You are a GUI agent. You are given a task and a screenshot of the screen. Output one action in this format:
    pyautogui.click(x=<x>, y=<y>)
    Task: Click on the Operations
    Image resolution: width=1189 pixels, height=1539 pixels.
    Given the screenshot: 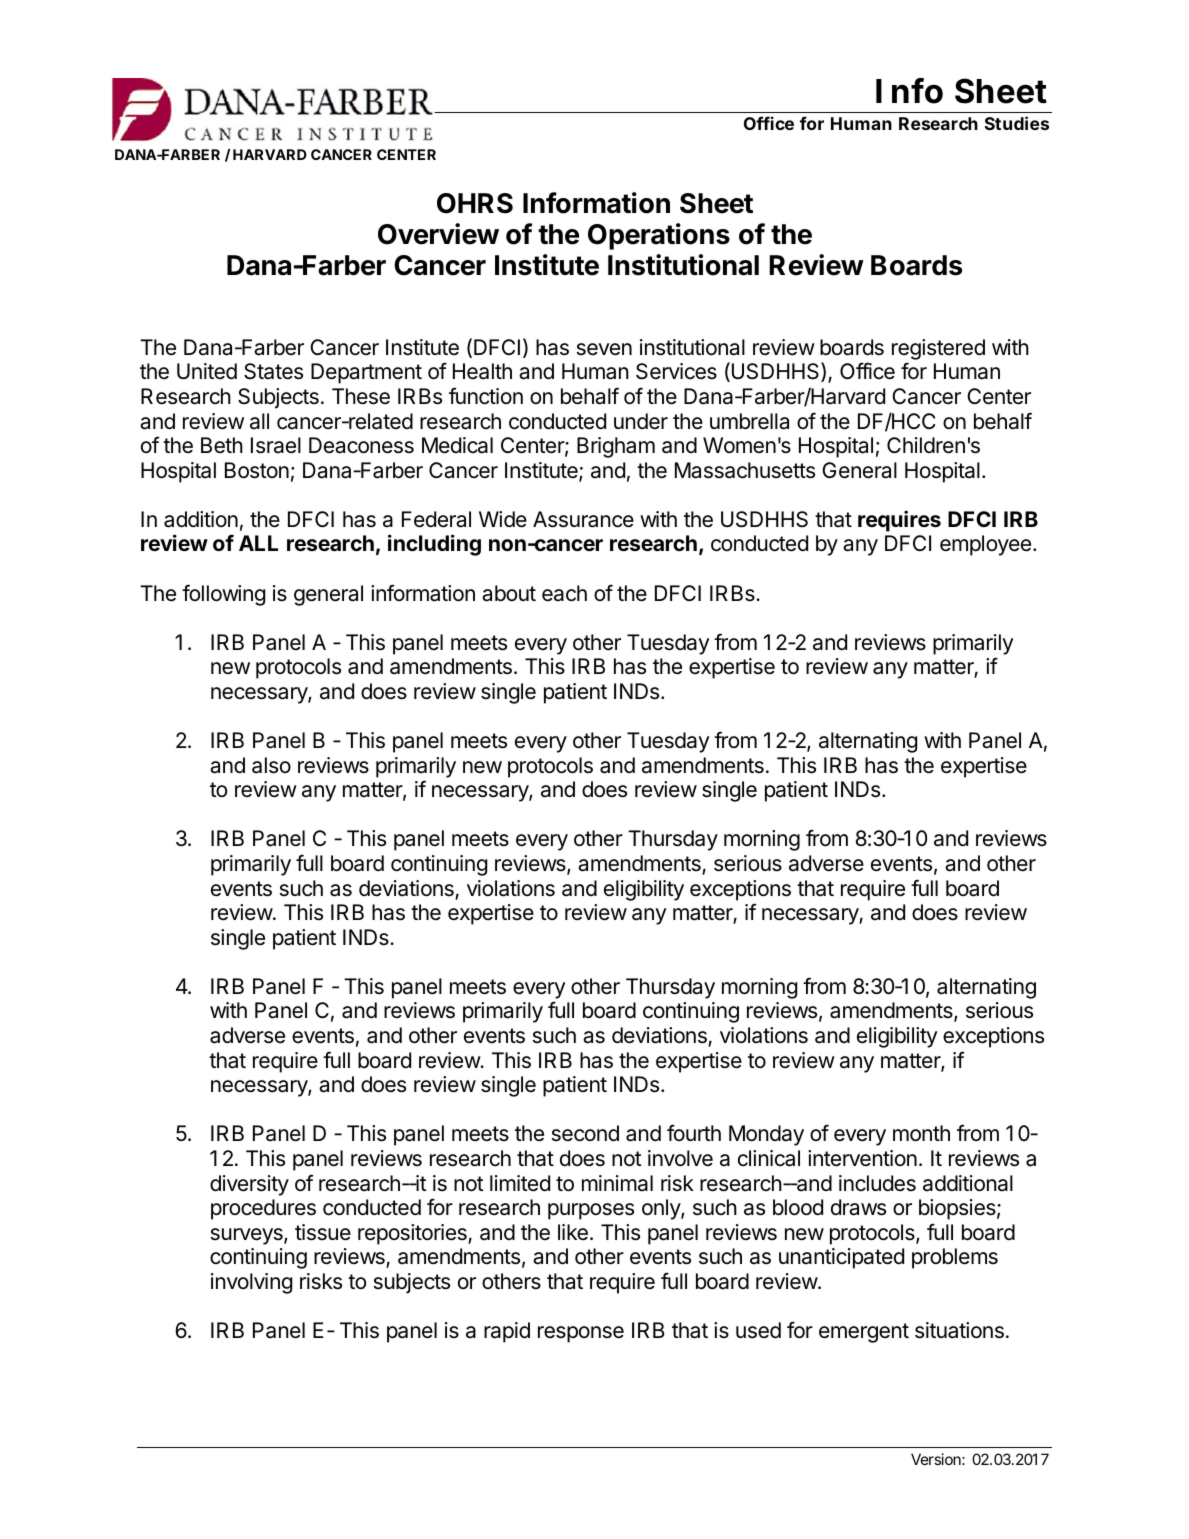 What is the action you would take?
    pyautogui.click(x=659, y=236)
